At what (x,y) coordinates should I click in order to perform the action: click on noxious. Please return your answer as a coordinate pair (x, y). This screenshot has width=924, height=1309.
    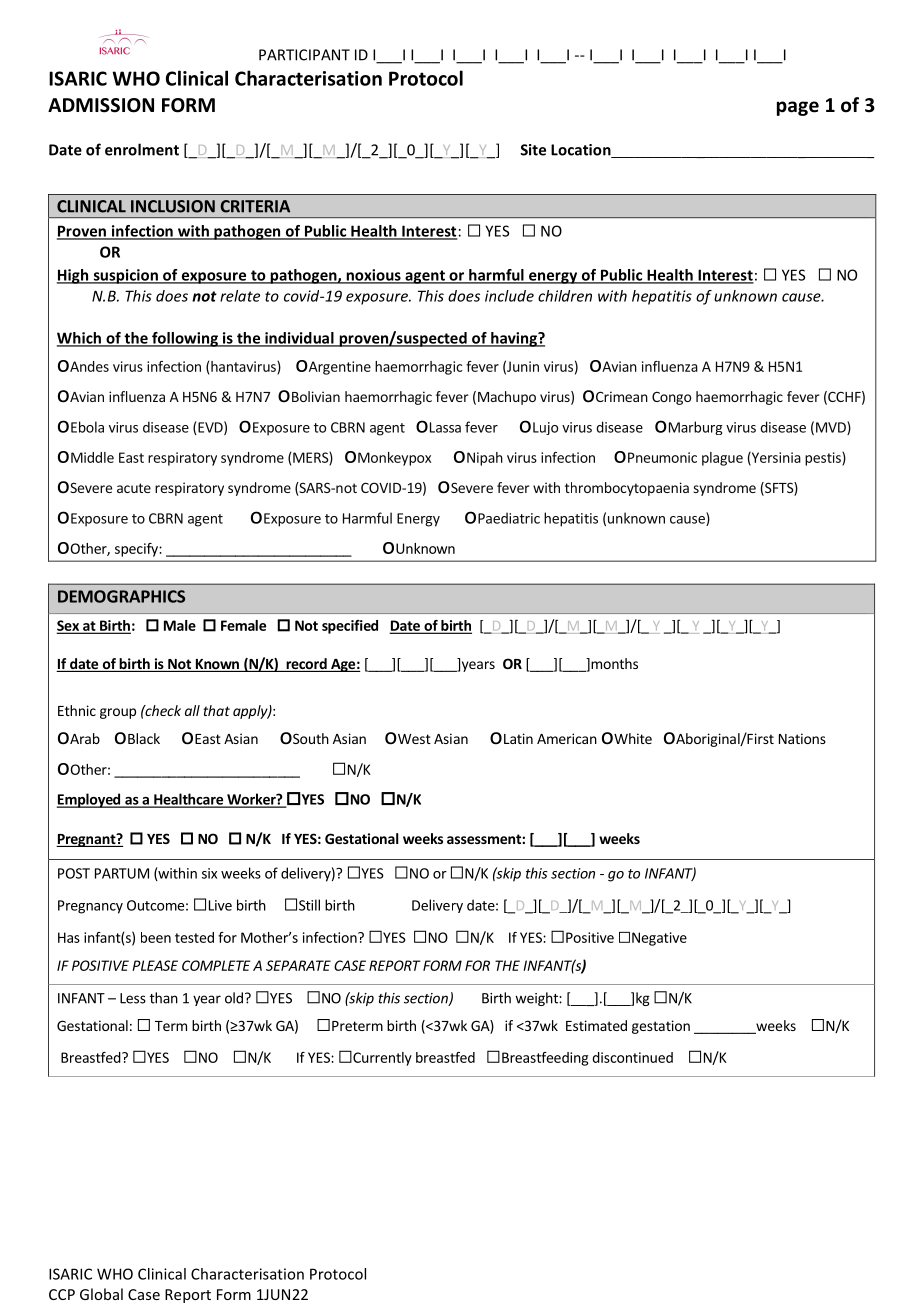
    Looking at the image, I should click on (373, 276).
